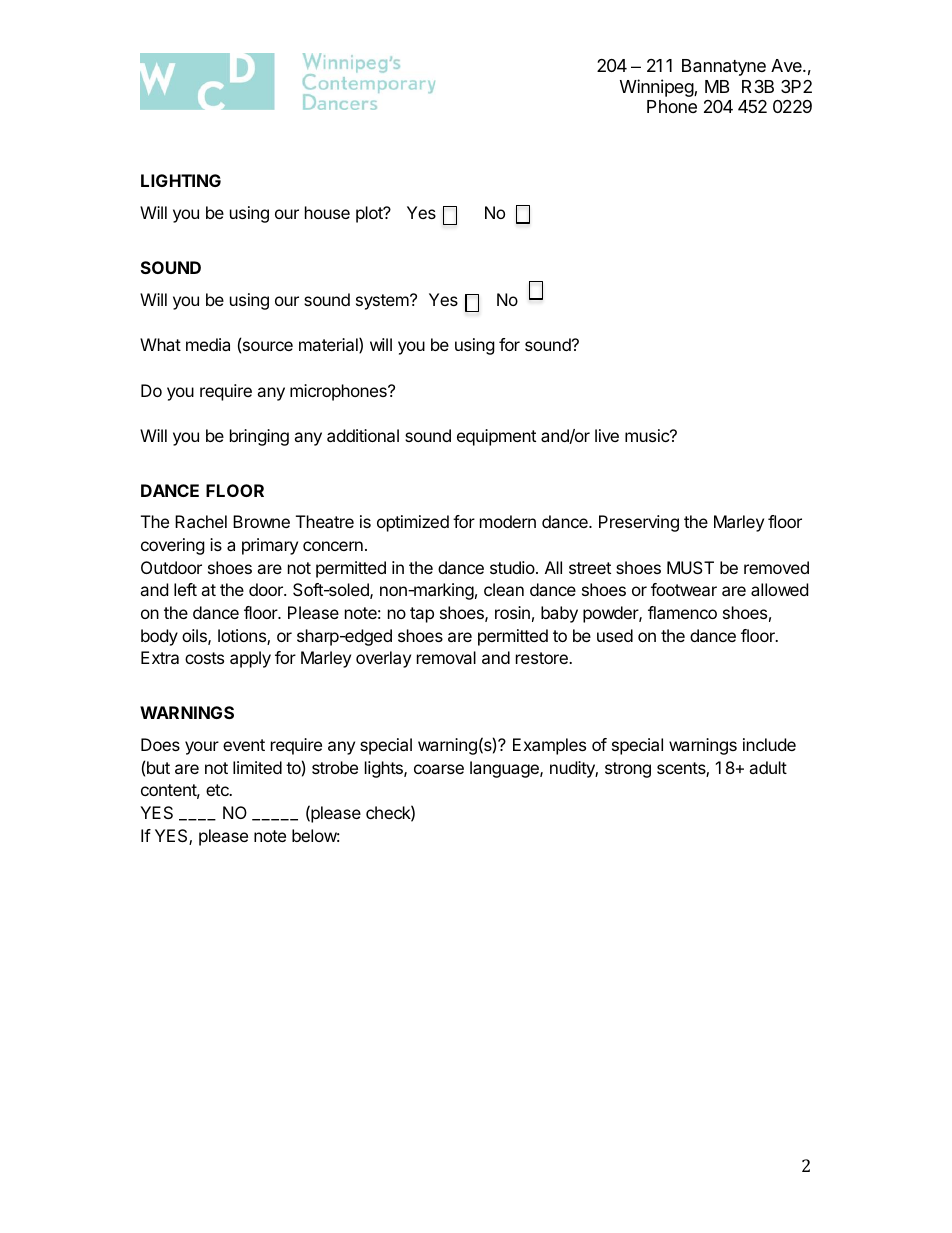 The image size is (952, 1233). I want to click on Ave, so click(787, 65).
